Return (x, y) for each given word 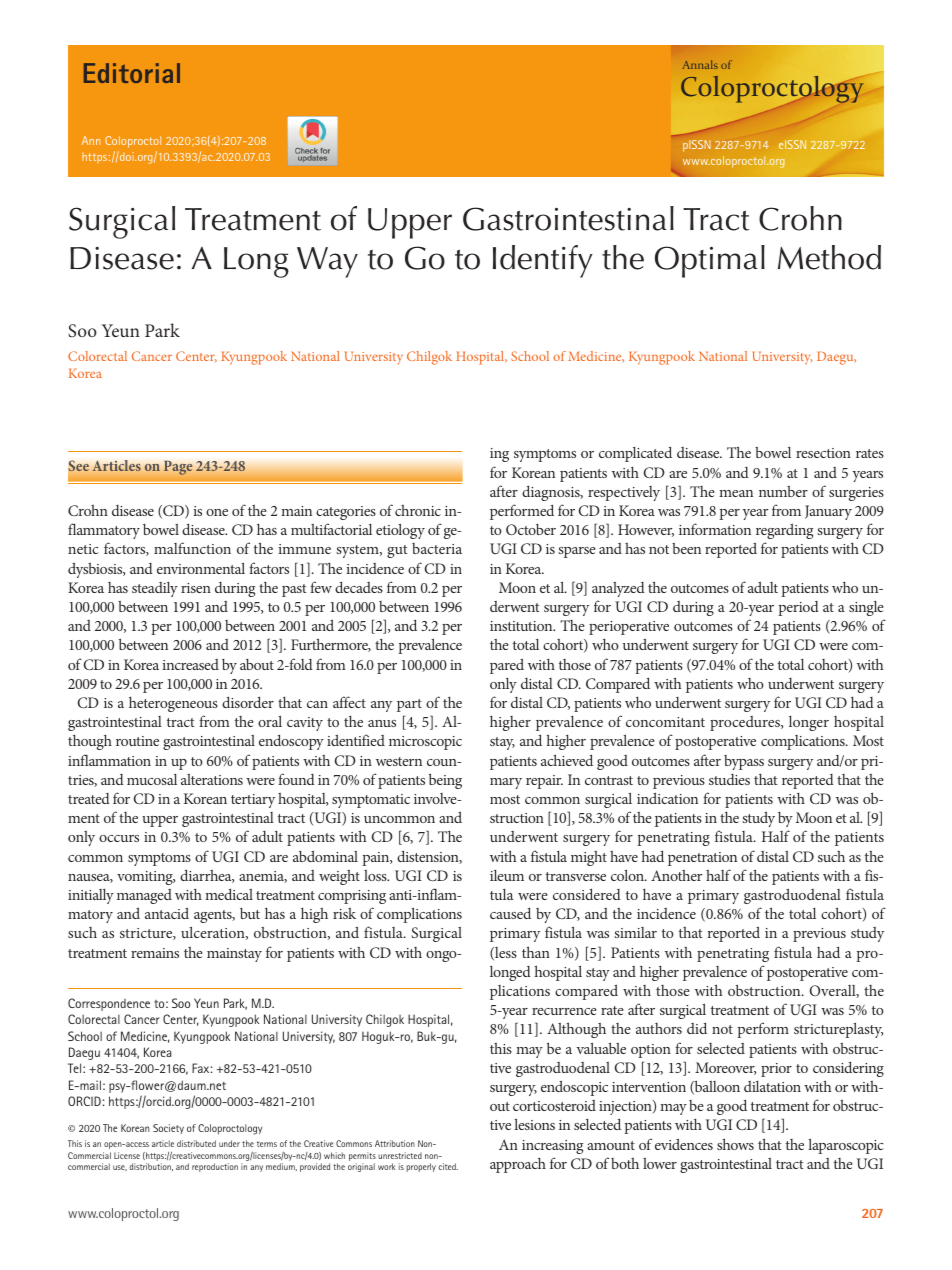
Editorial (132, 73)
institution (522, 626)
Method (829, 257)
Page (178, 468)
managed (144, 896)
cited (448, 1166)
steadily (155, 589)
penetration (702, 859)
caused (510, 913)
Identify (543, 261)
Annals (700, 64)
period (798, 608)
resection (823, 453)
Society (168, 1129)
